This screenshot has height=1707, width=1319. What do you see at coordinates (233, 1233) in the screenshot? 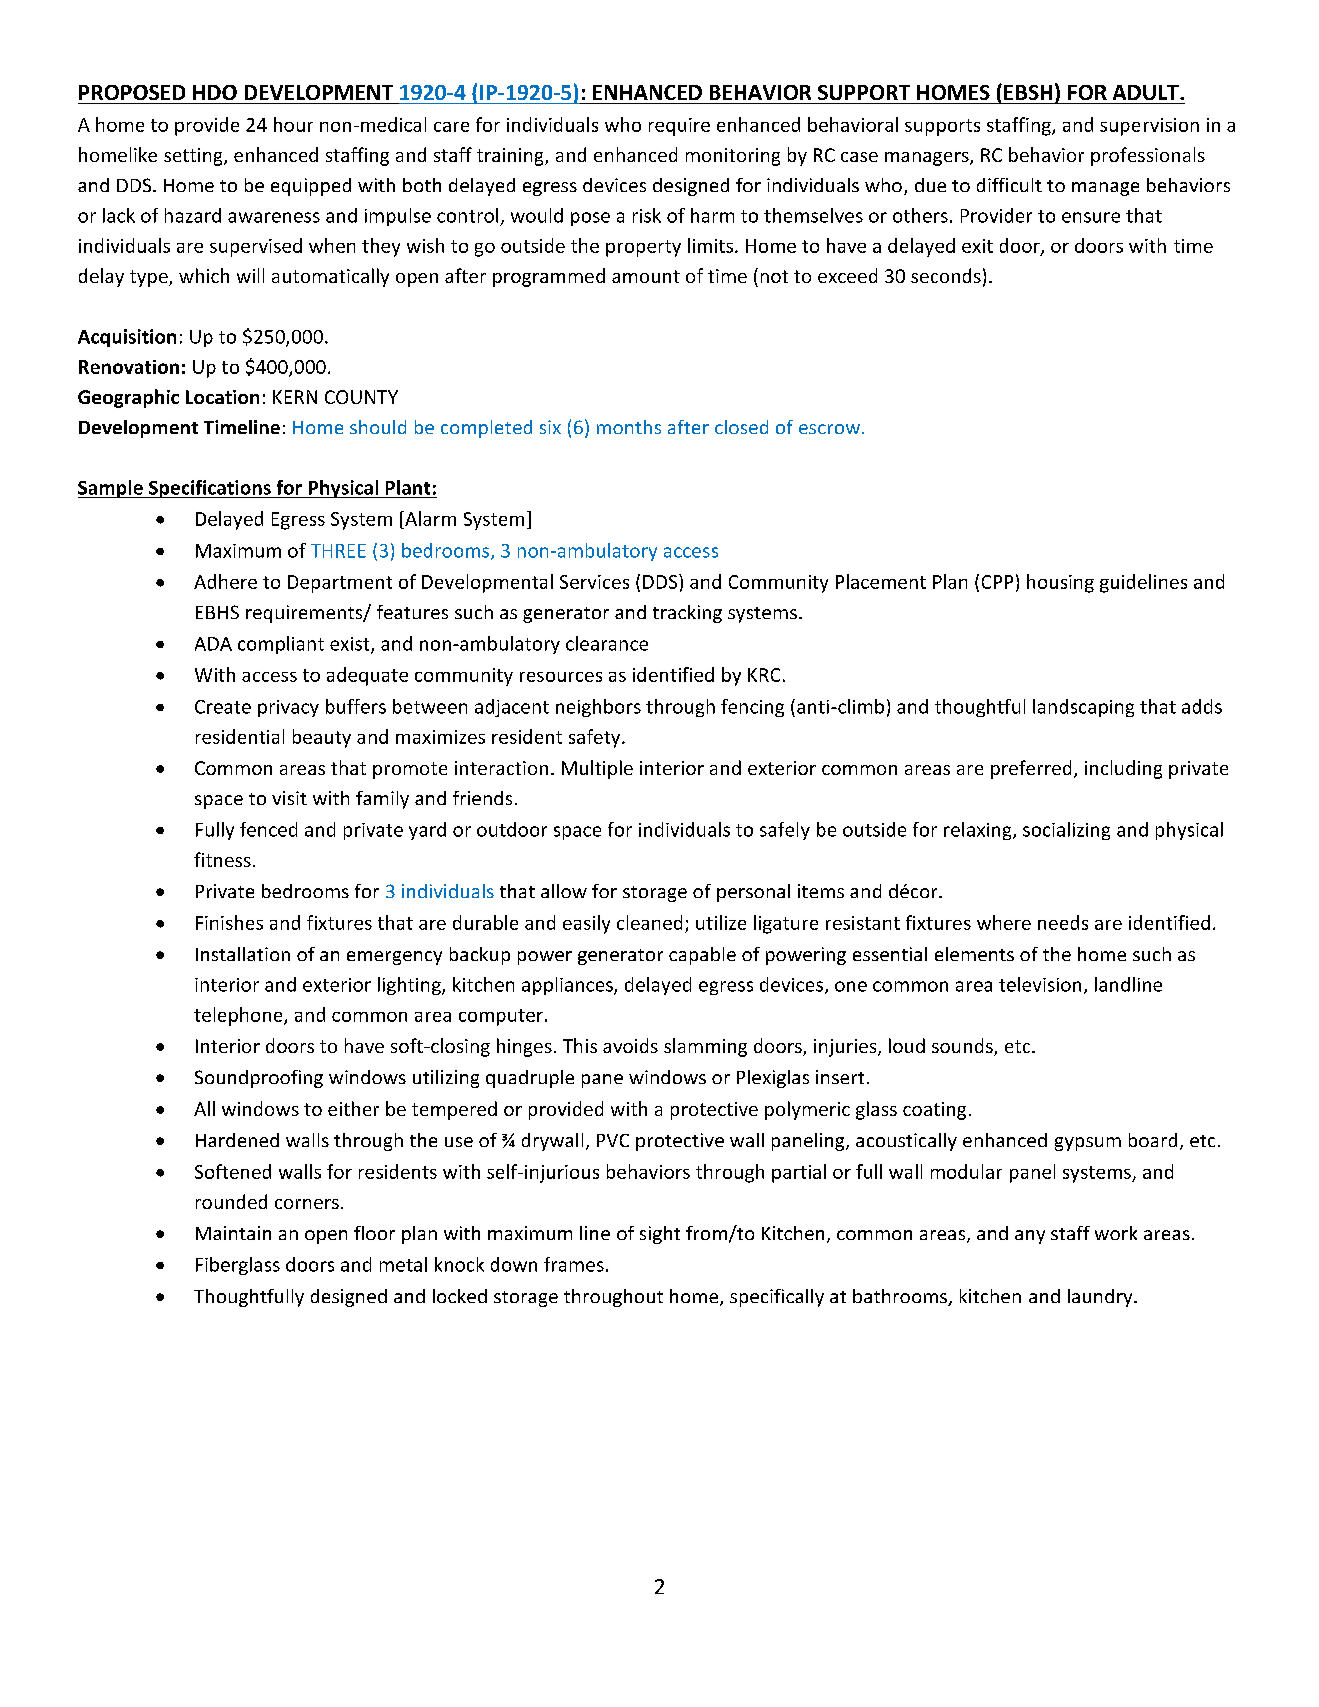
I see `Maintain` at bounding box center [233, 1233].
